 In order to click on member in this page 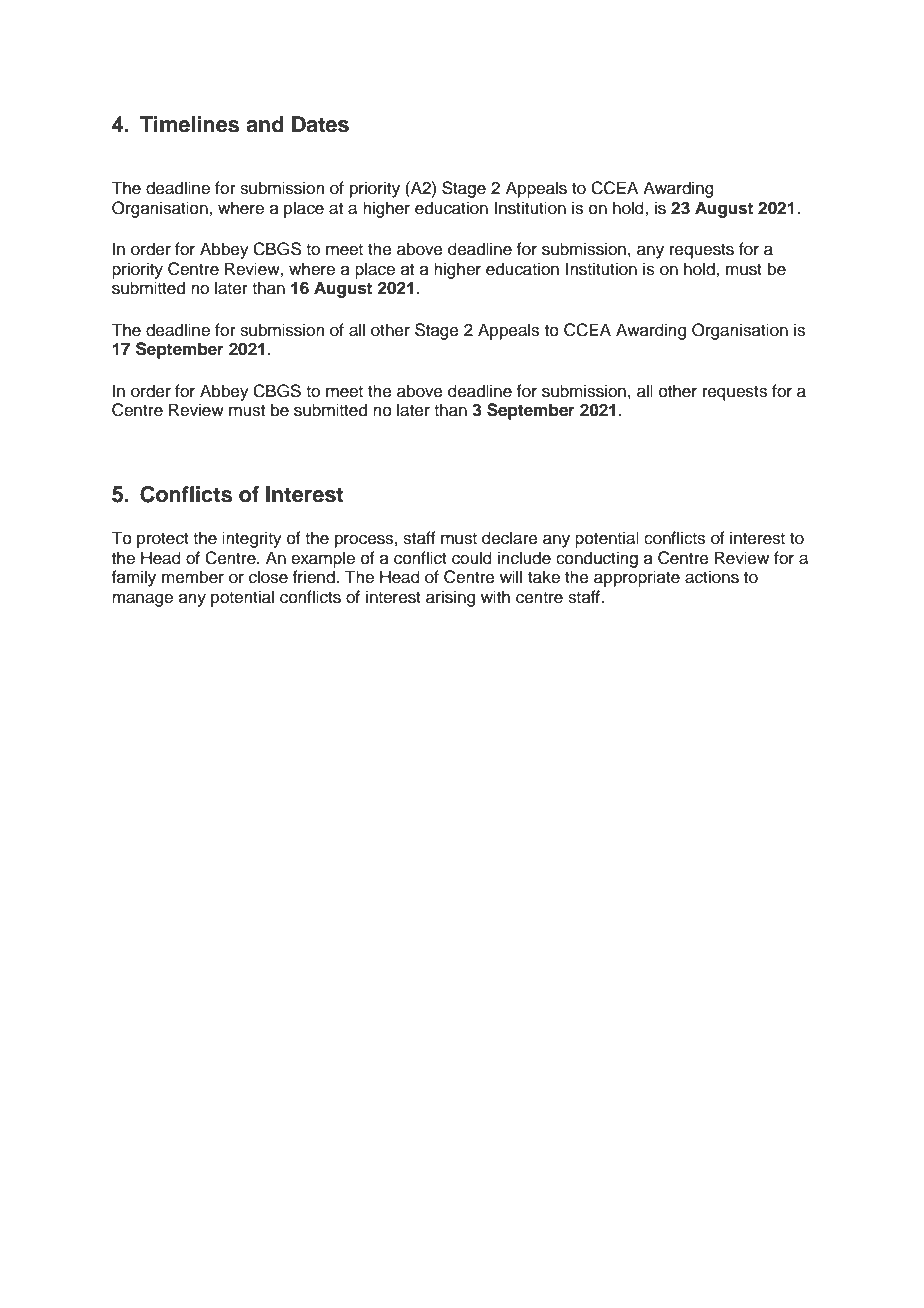, I will do `click(193, 577)`.
